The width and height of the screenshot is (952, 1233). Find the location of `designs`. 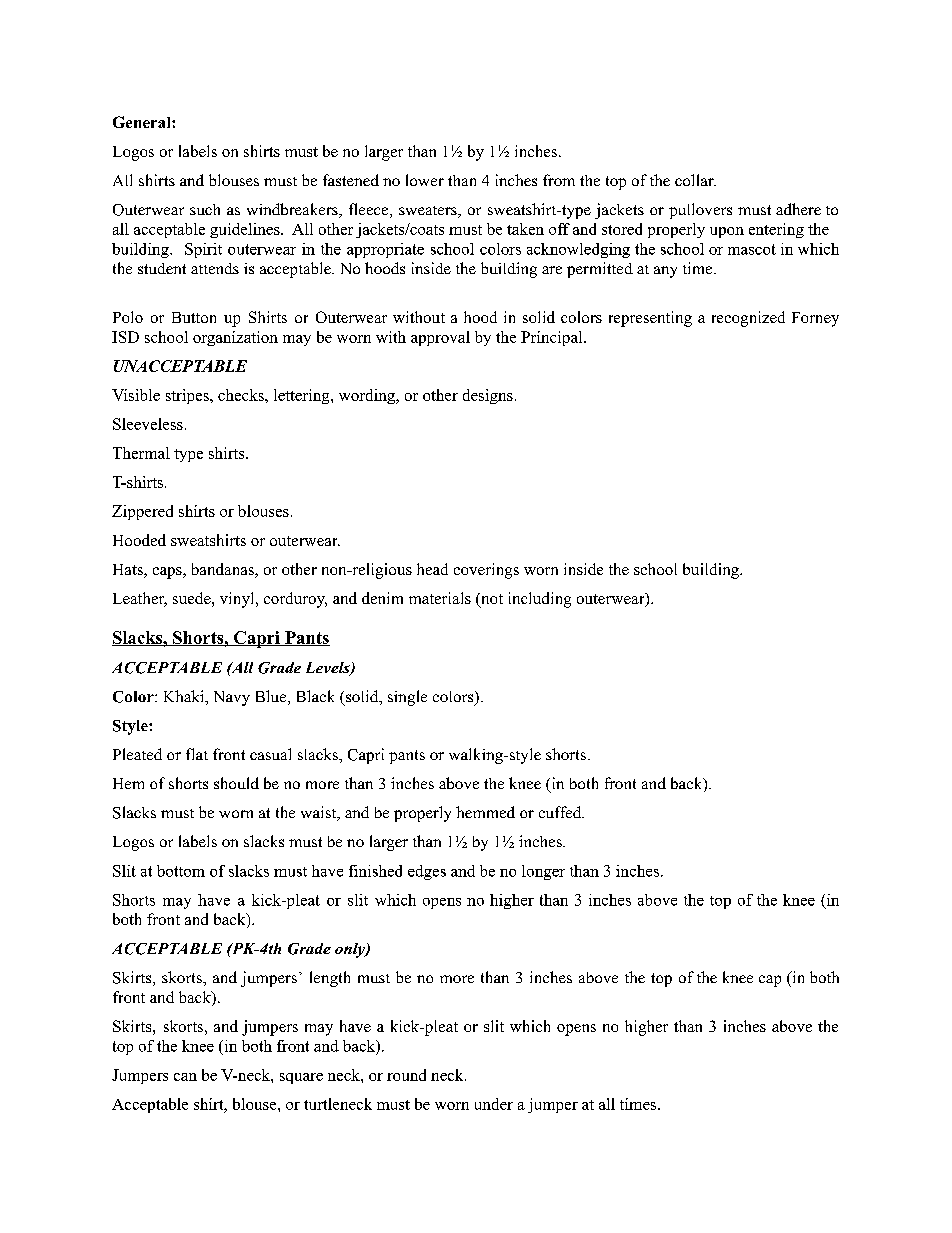

designs is located at coordinates (488, 396).
